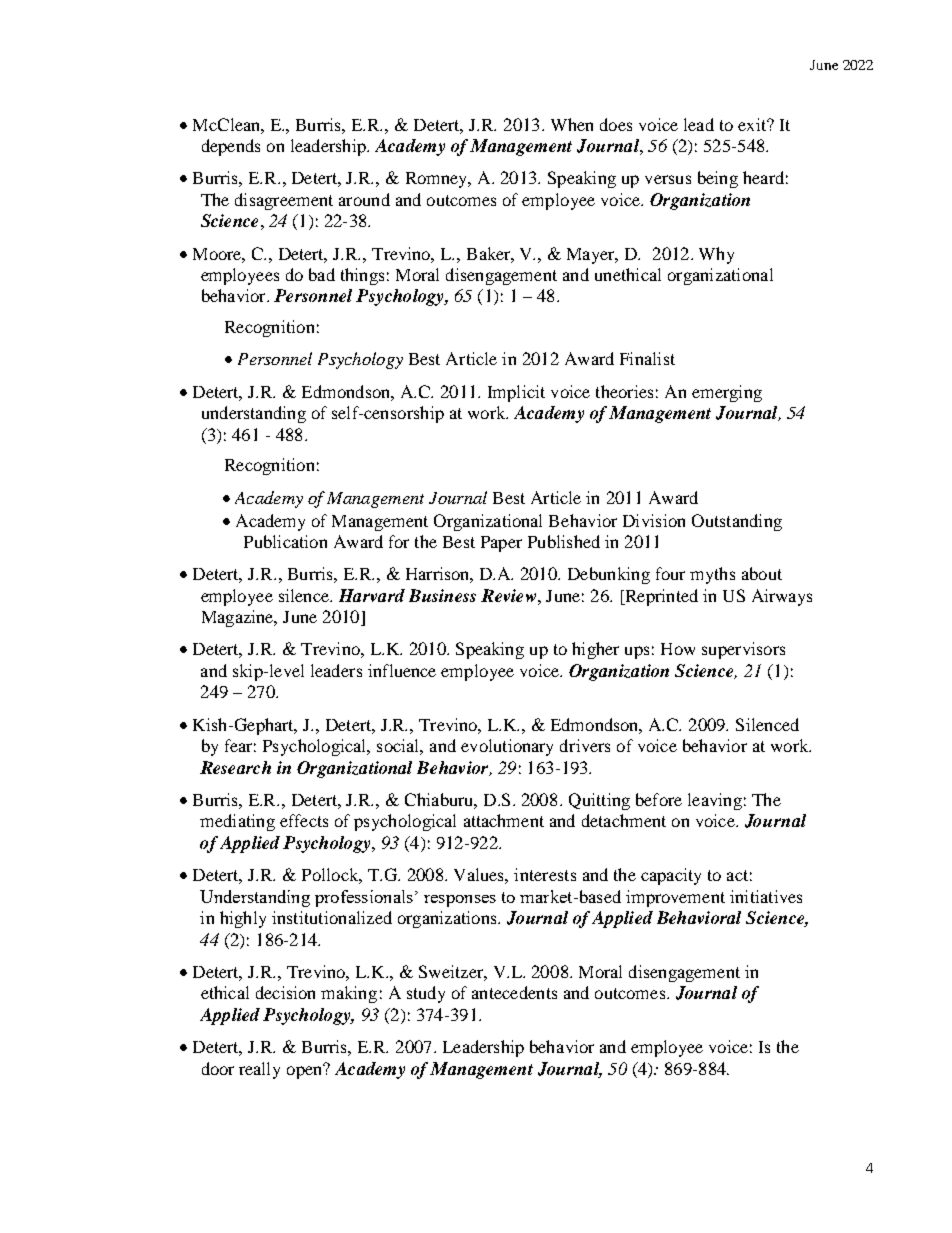 This document has width=952, height=1233. Describe the element at coordinates (516, 393) in the document. I see `Implicit` at that location.
